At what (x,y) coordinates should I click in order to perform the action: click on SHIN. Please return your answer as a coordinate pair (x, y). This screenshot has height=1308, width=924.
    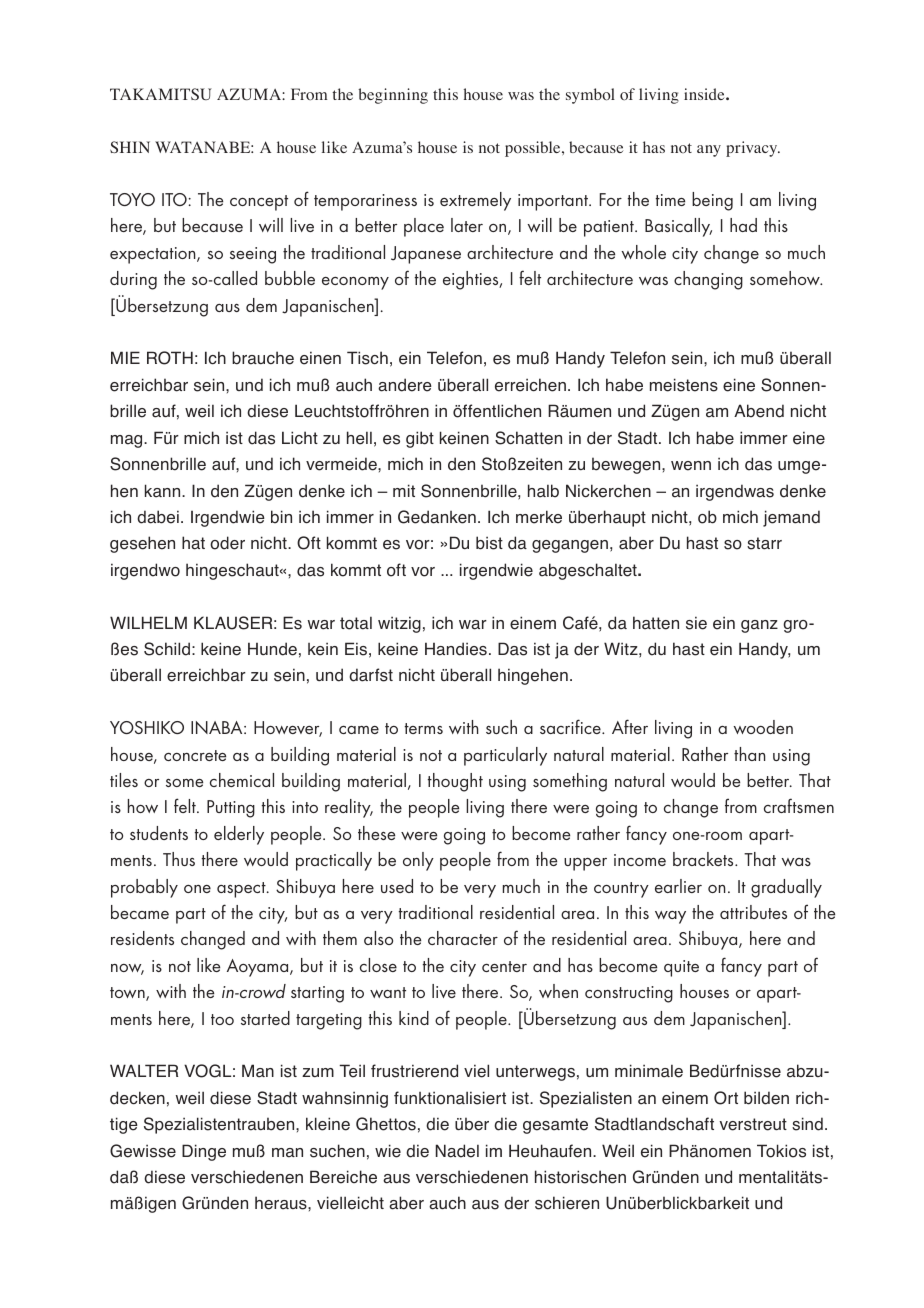
    Looking at the image, I should click on (130, 147).
